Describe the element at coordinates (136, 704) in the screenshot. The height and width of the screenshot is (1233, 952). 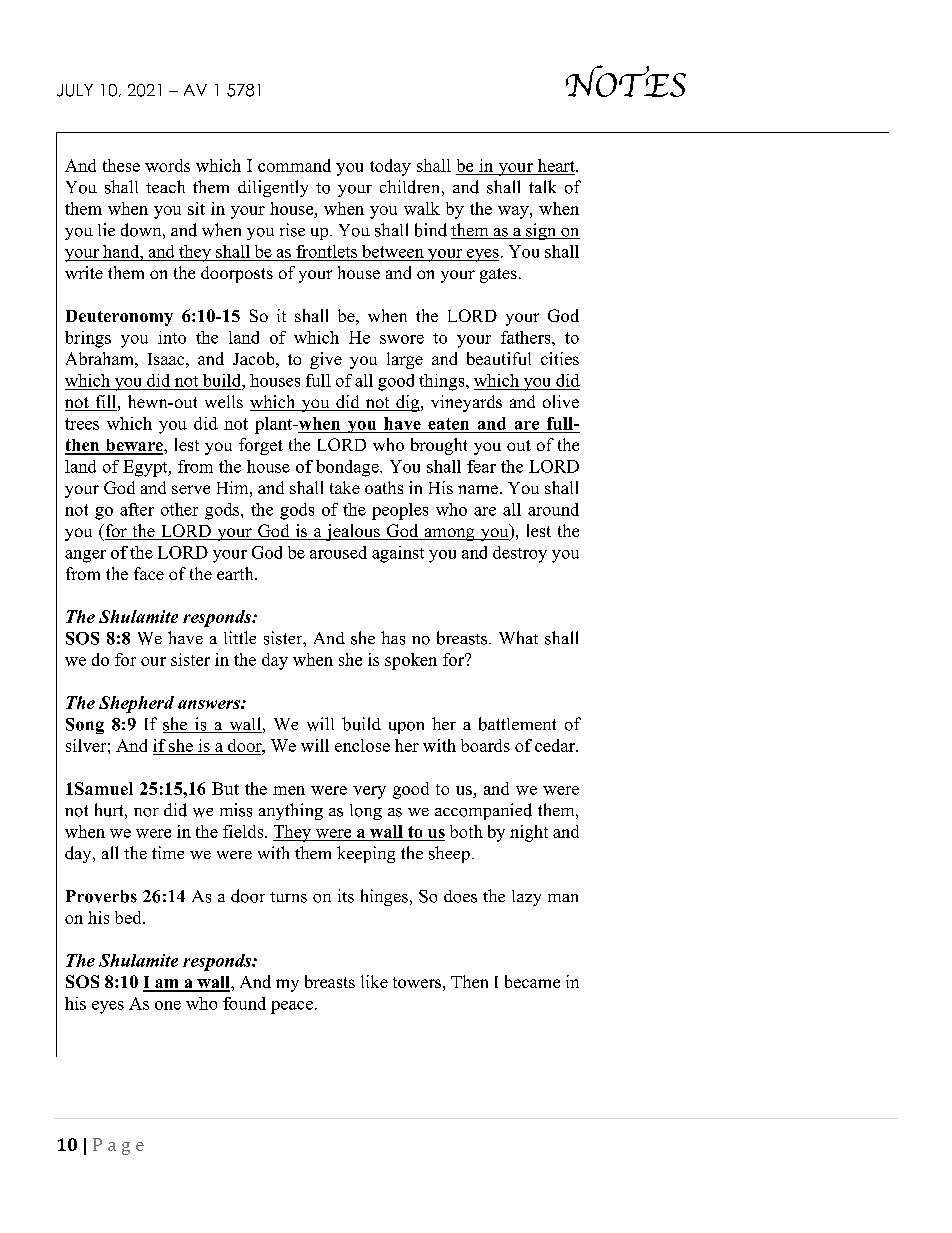
I see `Shepherd` at that location.
